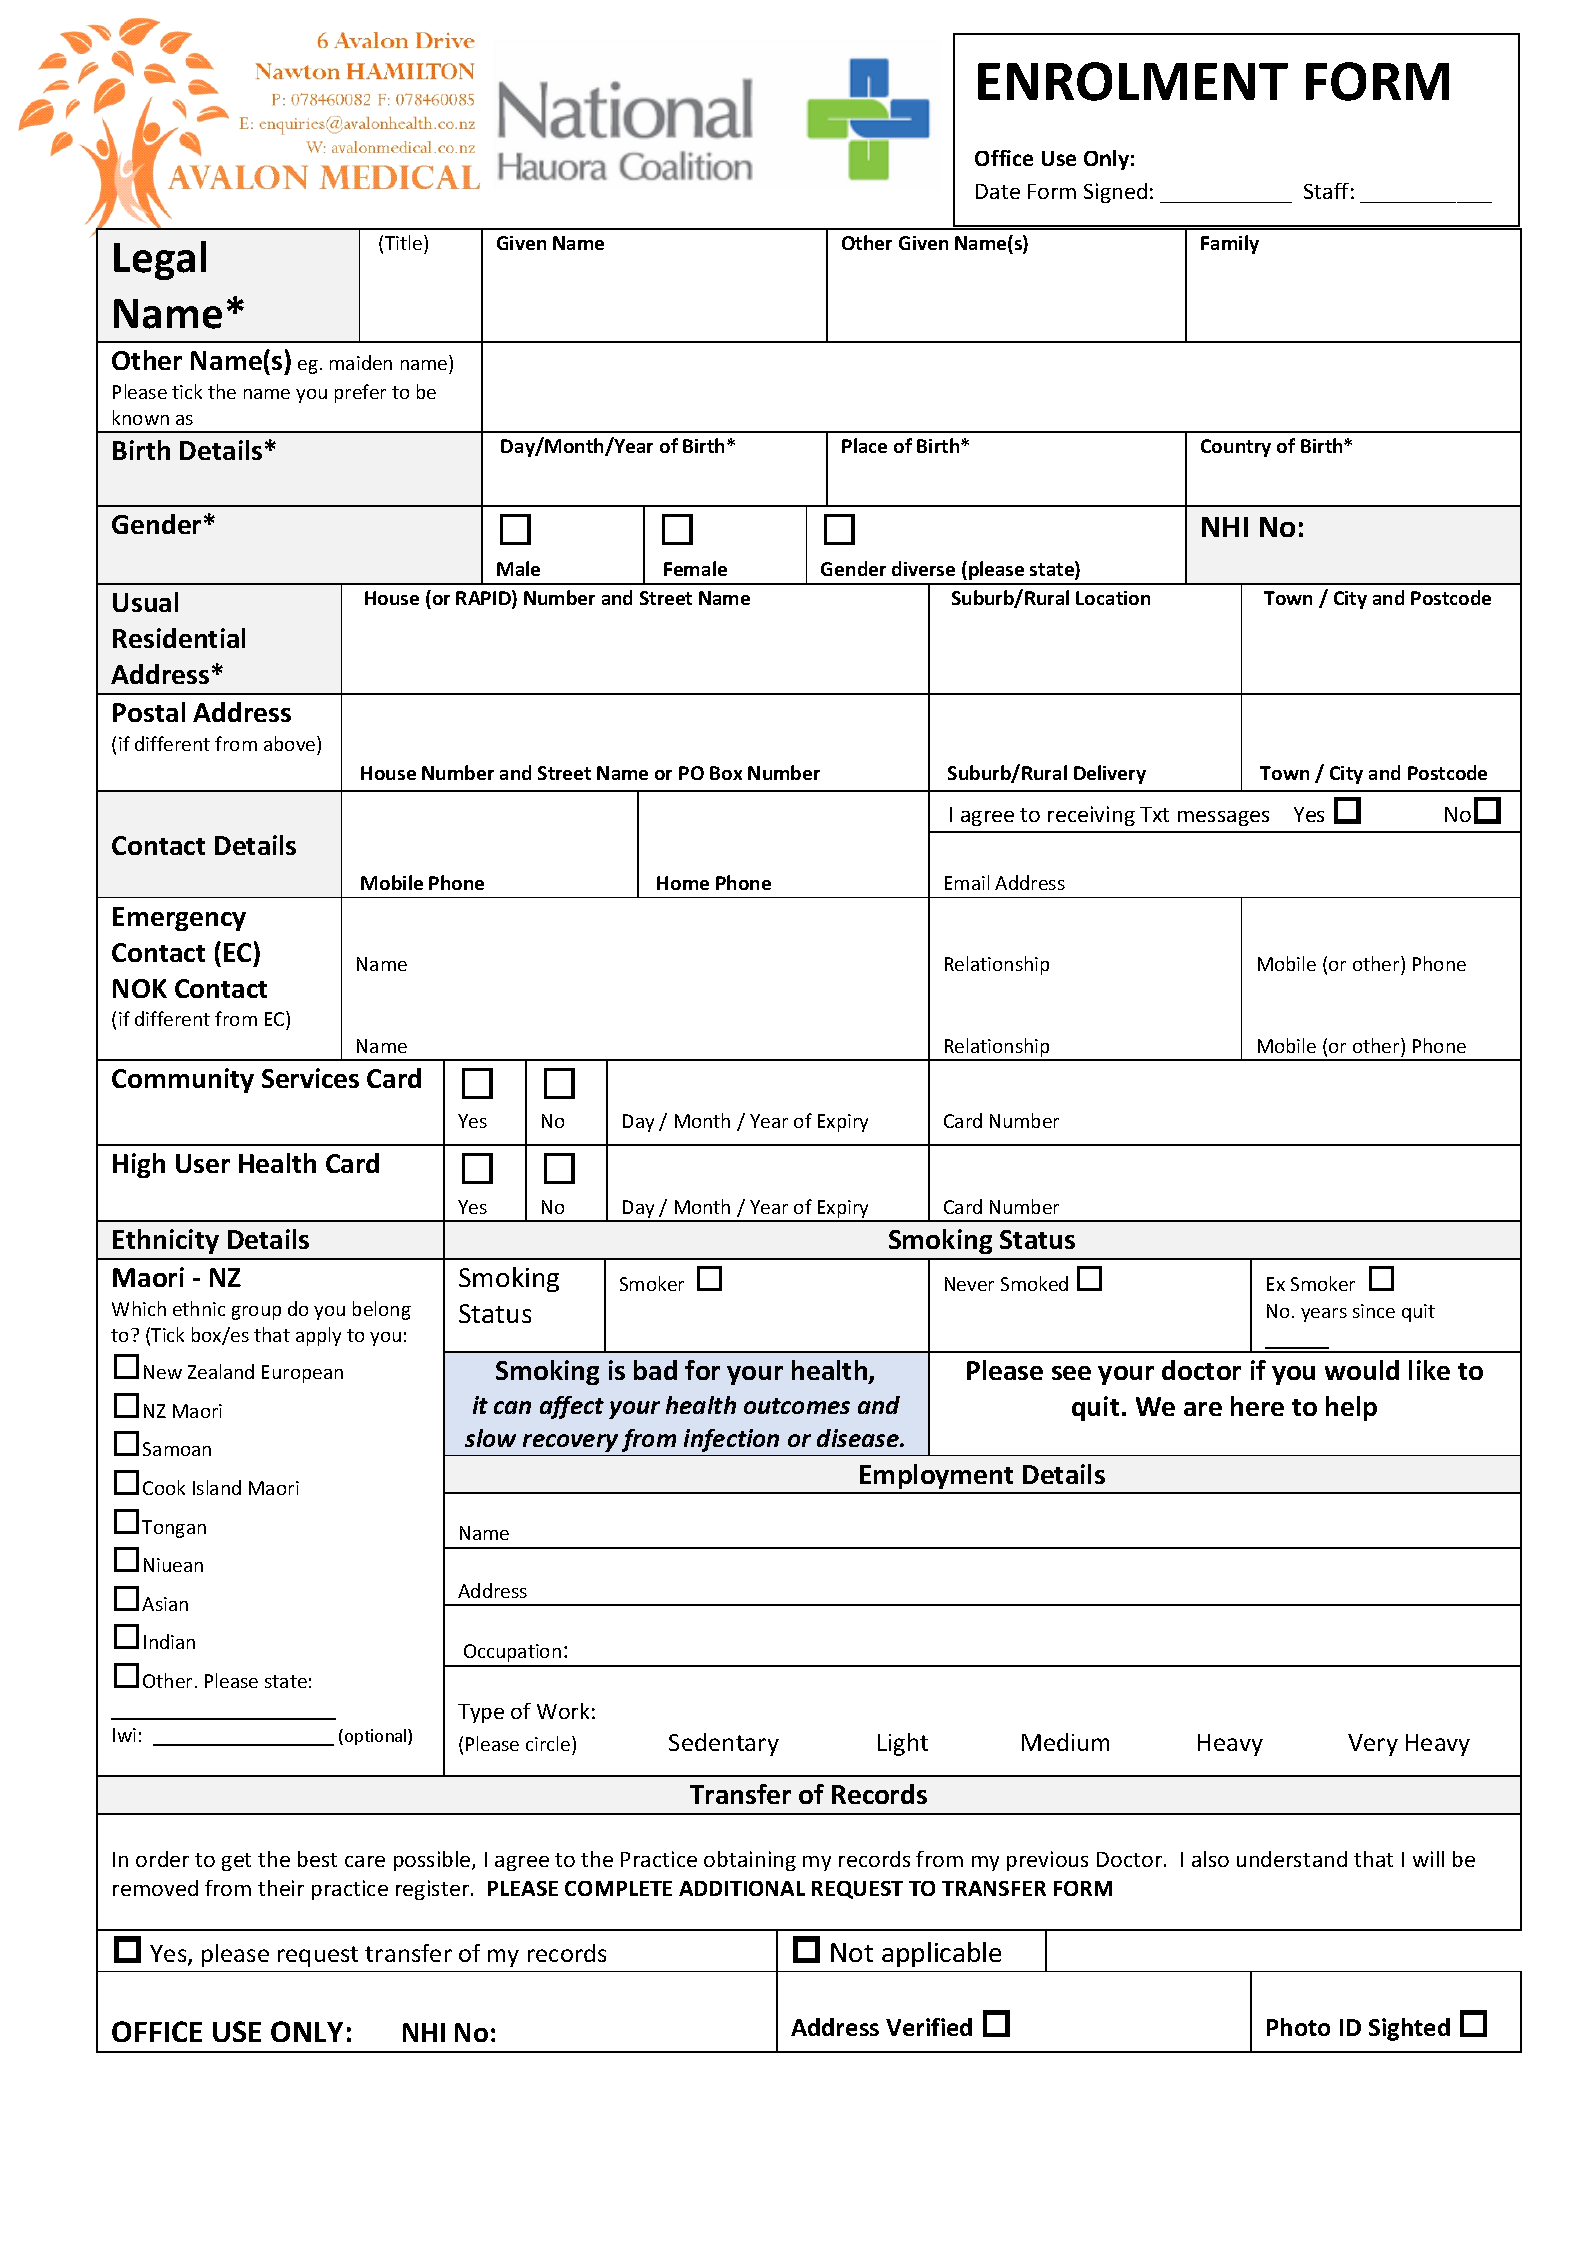 The image size is (1595, 2255). I want to click on Services, so click(310, 1078).
